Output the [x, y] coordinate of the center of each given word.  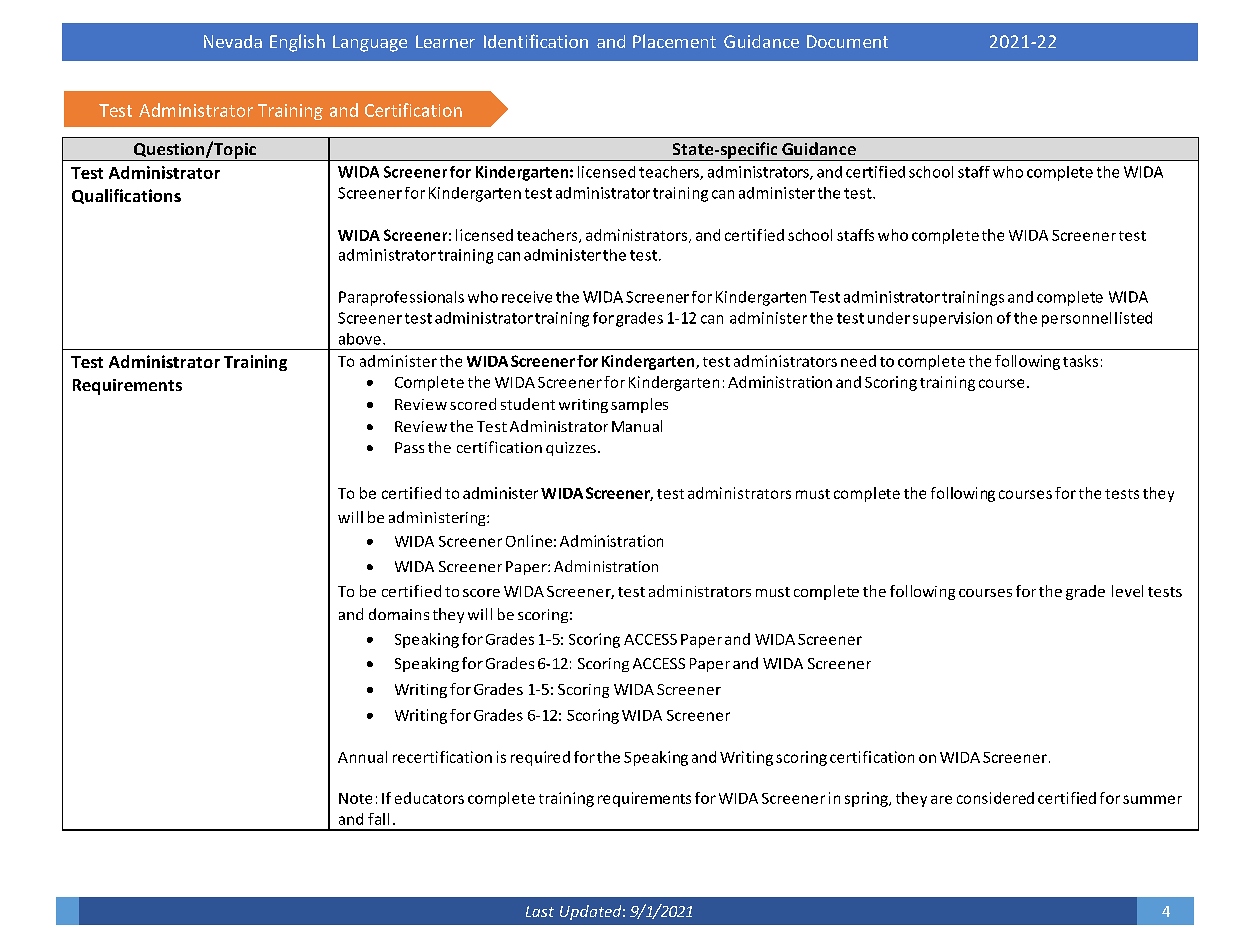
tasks [1080, 361]
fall [378, 819]
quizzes [571, 449]
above [360, 339]
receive [527, 297]
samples [639, 405]
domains [399, 614]
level [1127, 591]
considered [995, 798]
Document [847, 41]
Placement [674, 41]
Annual [362, 757]
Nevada [233, 41]
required [540, 758]
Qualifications [126, 196]
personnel [1076, 319]
